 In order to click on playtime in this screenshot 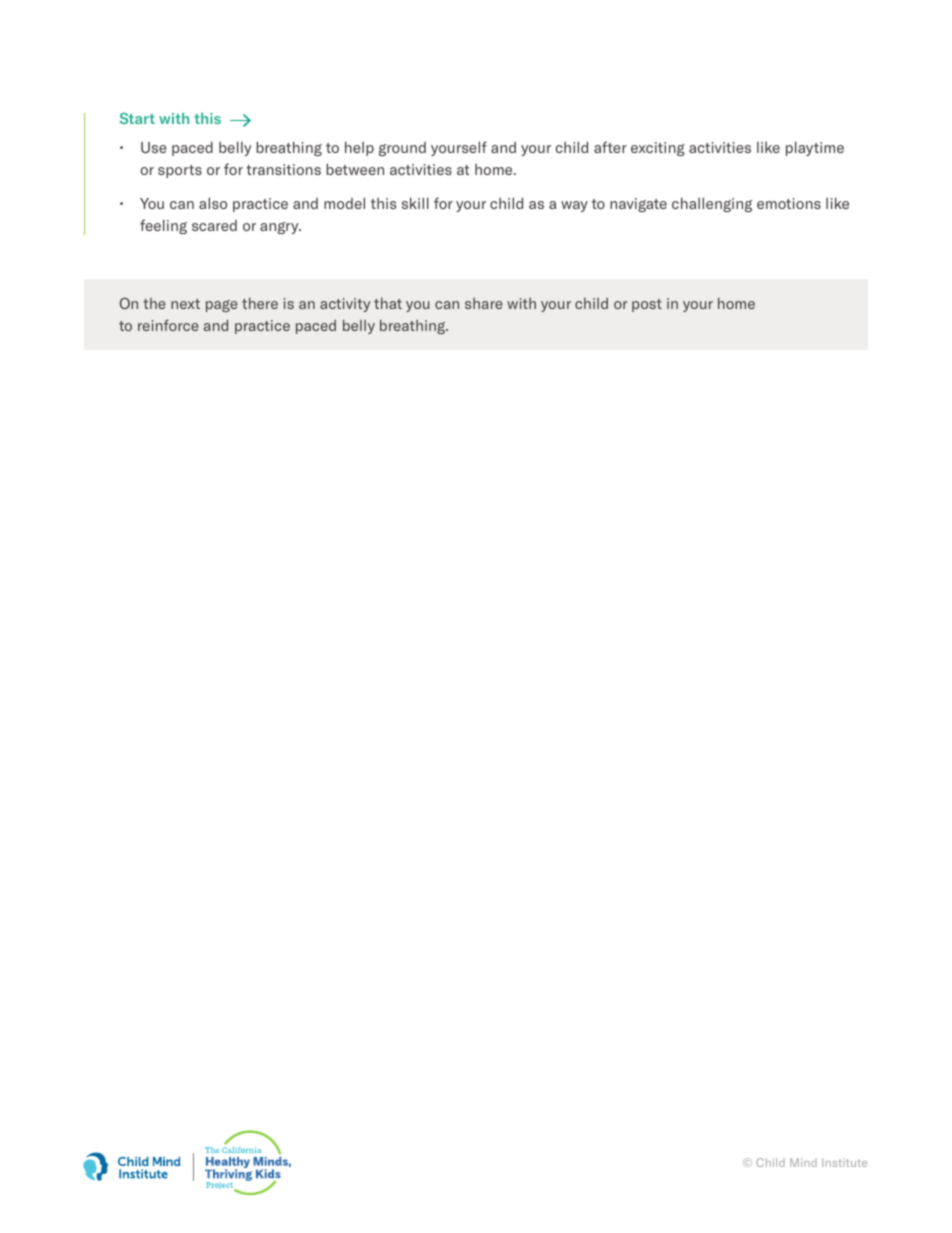, I will do `click(815, 148)`.
